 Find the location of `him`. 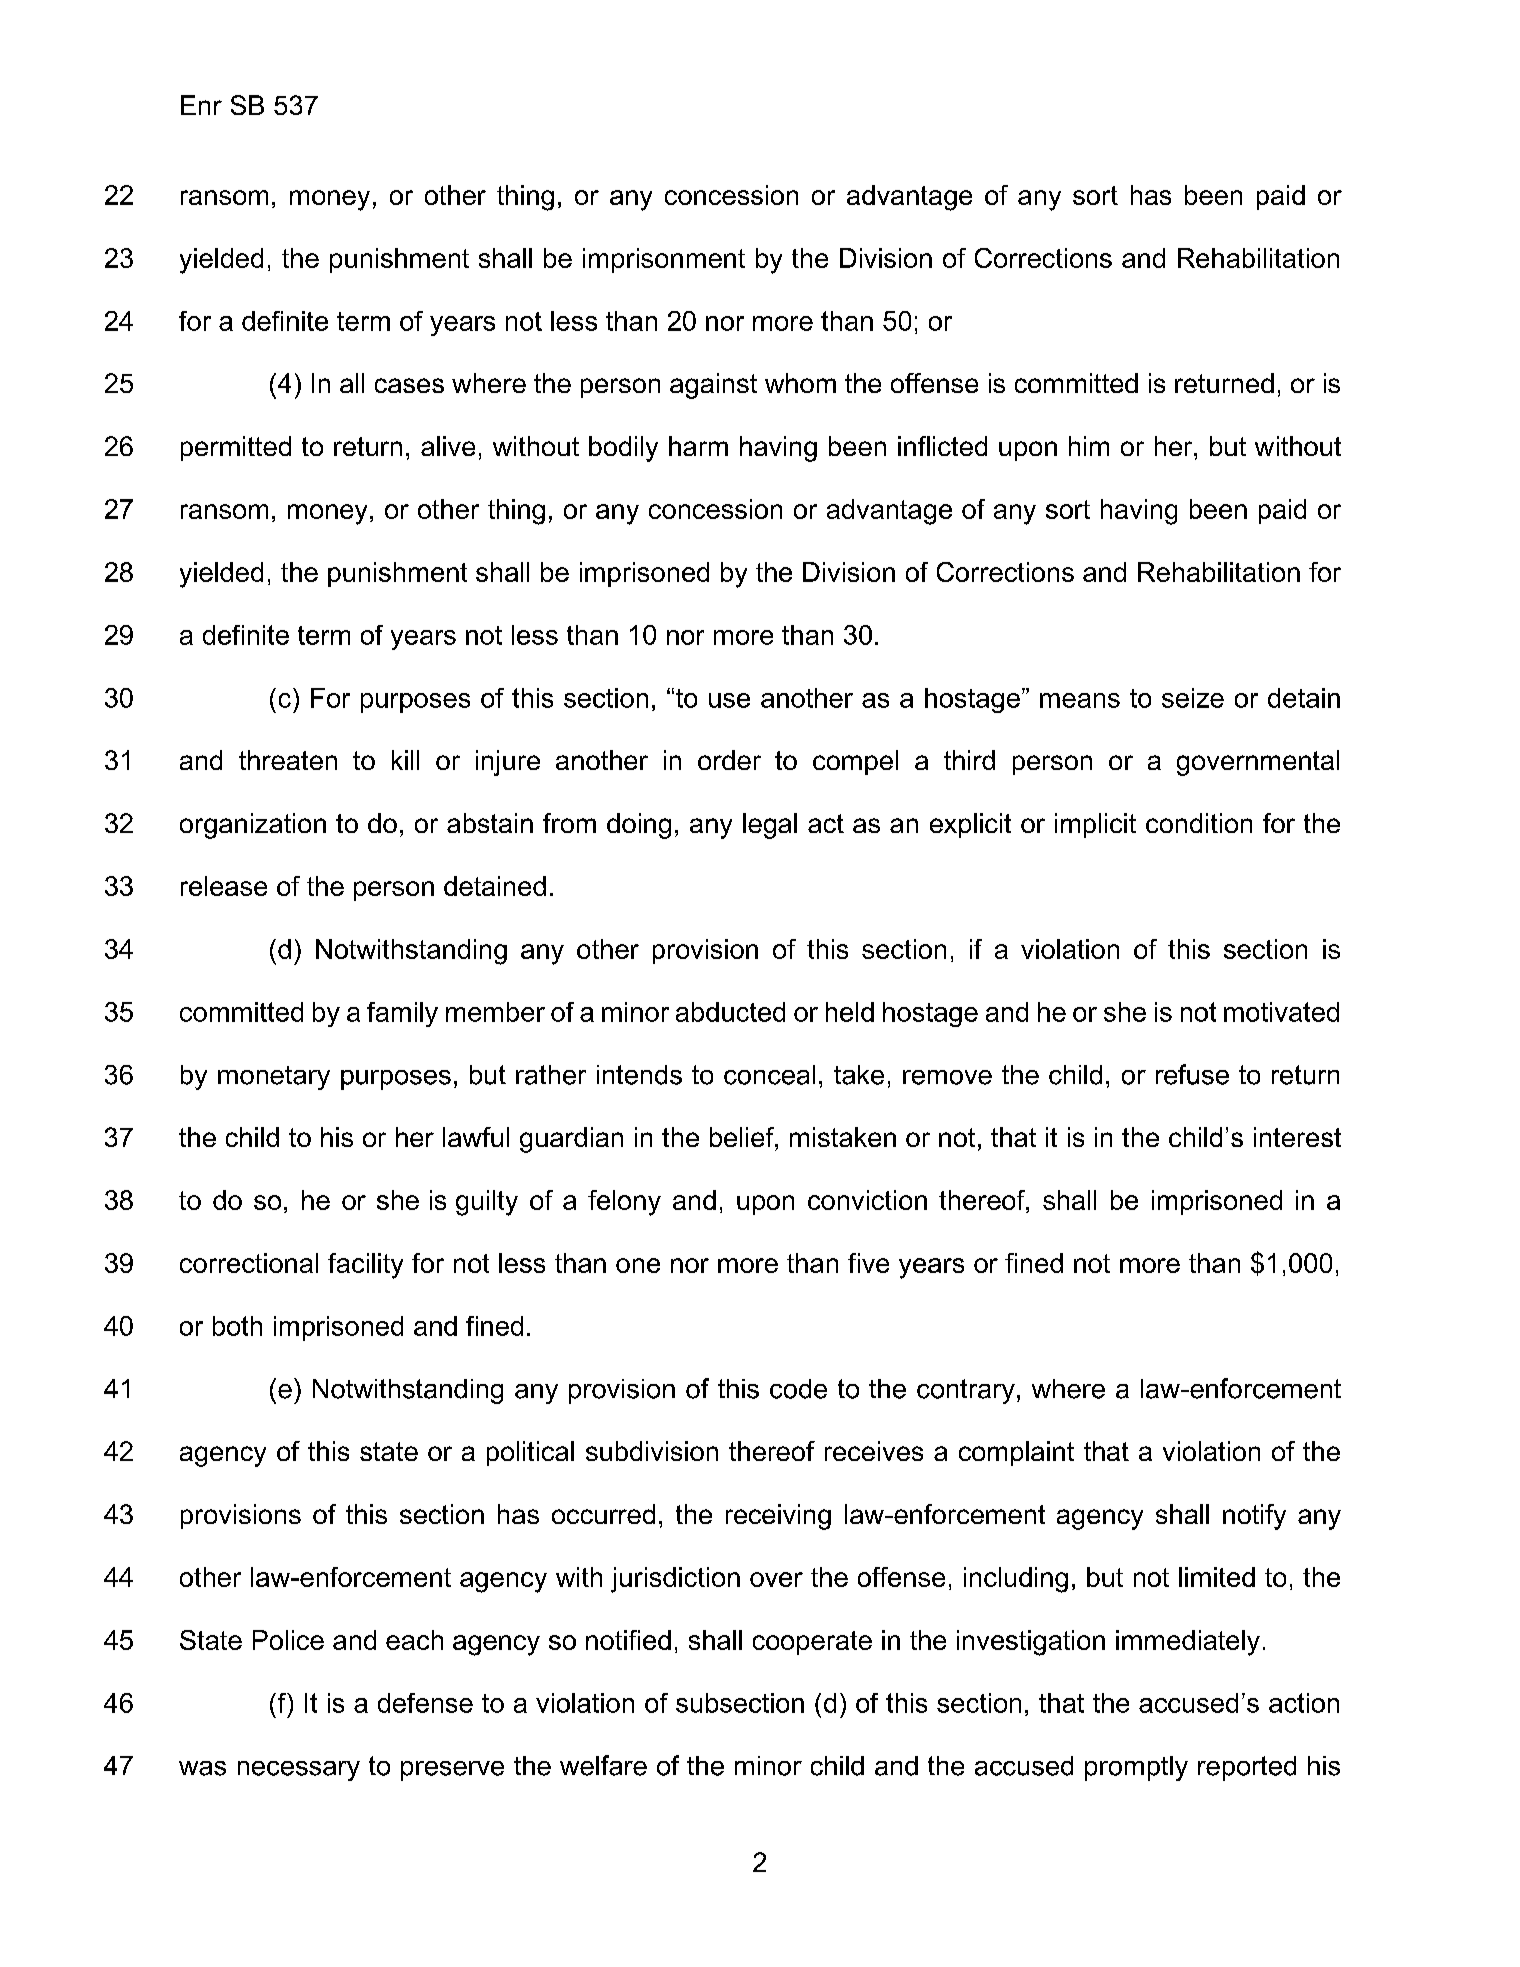

him is located at coordinates (1089, 446).
